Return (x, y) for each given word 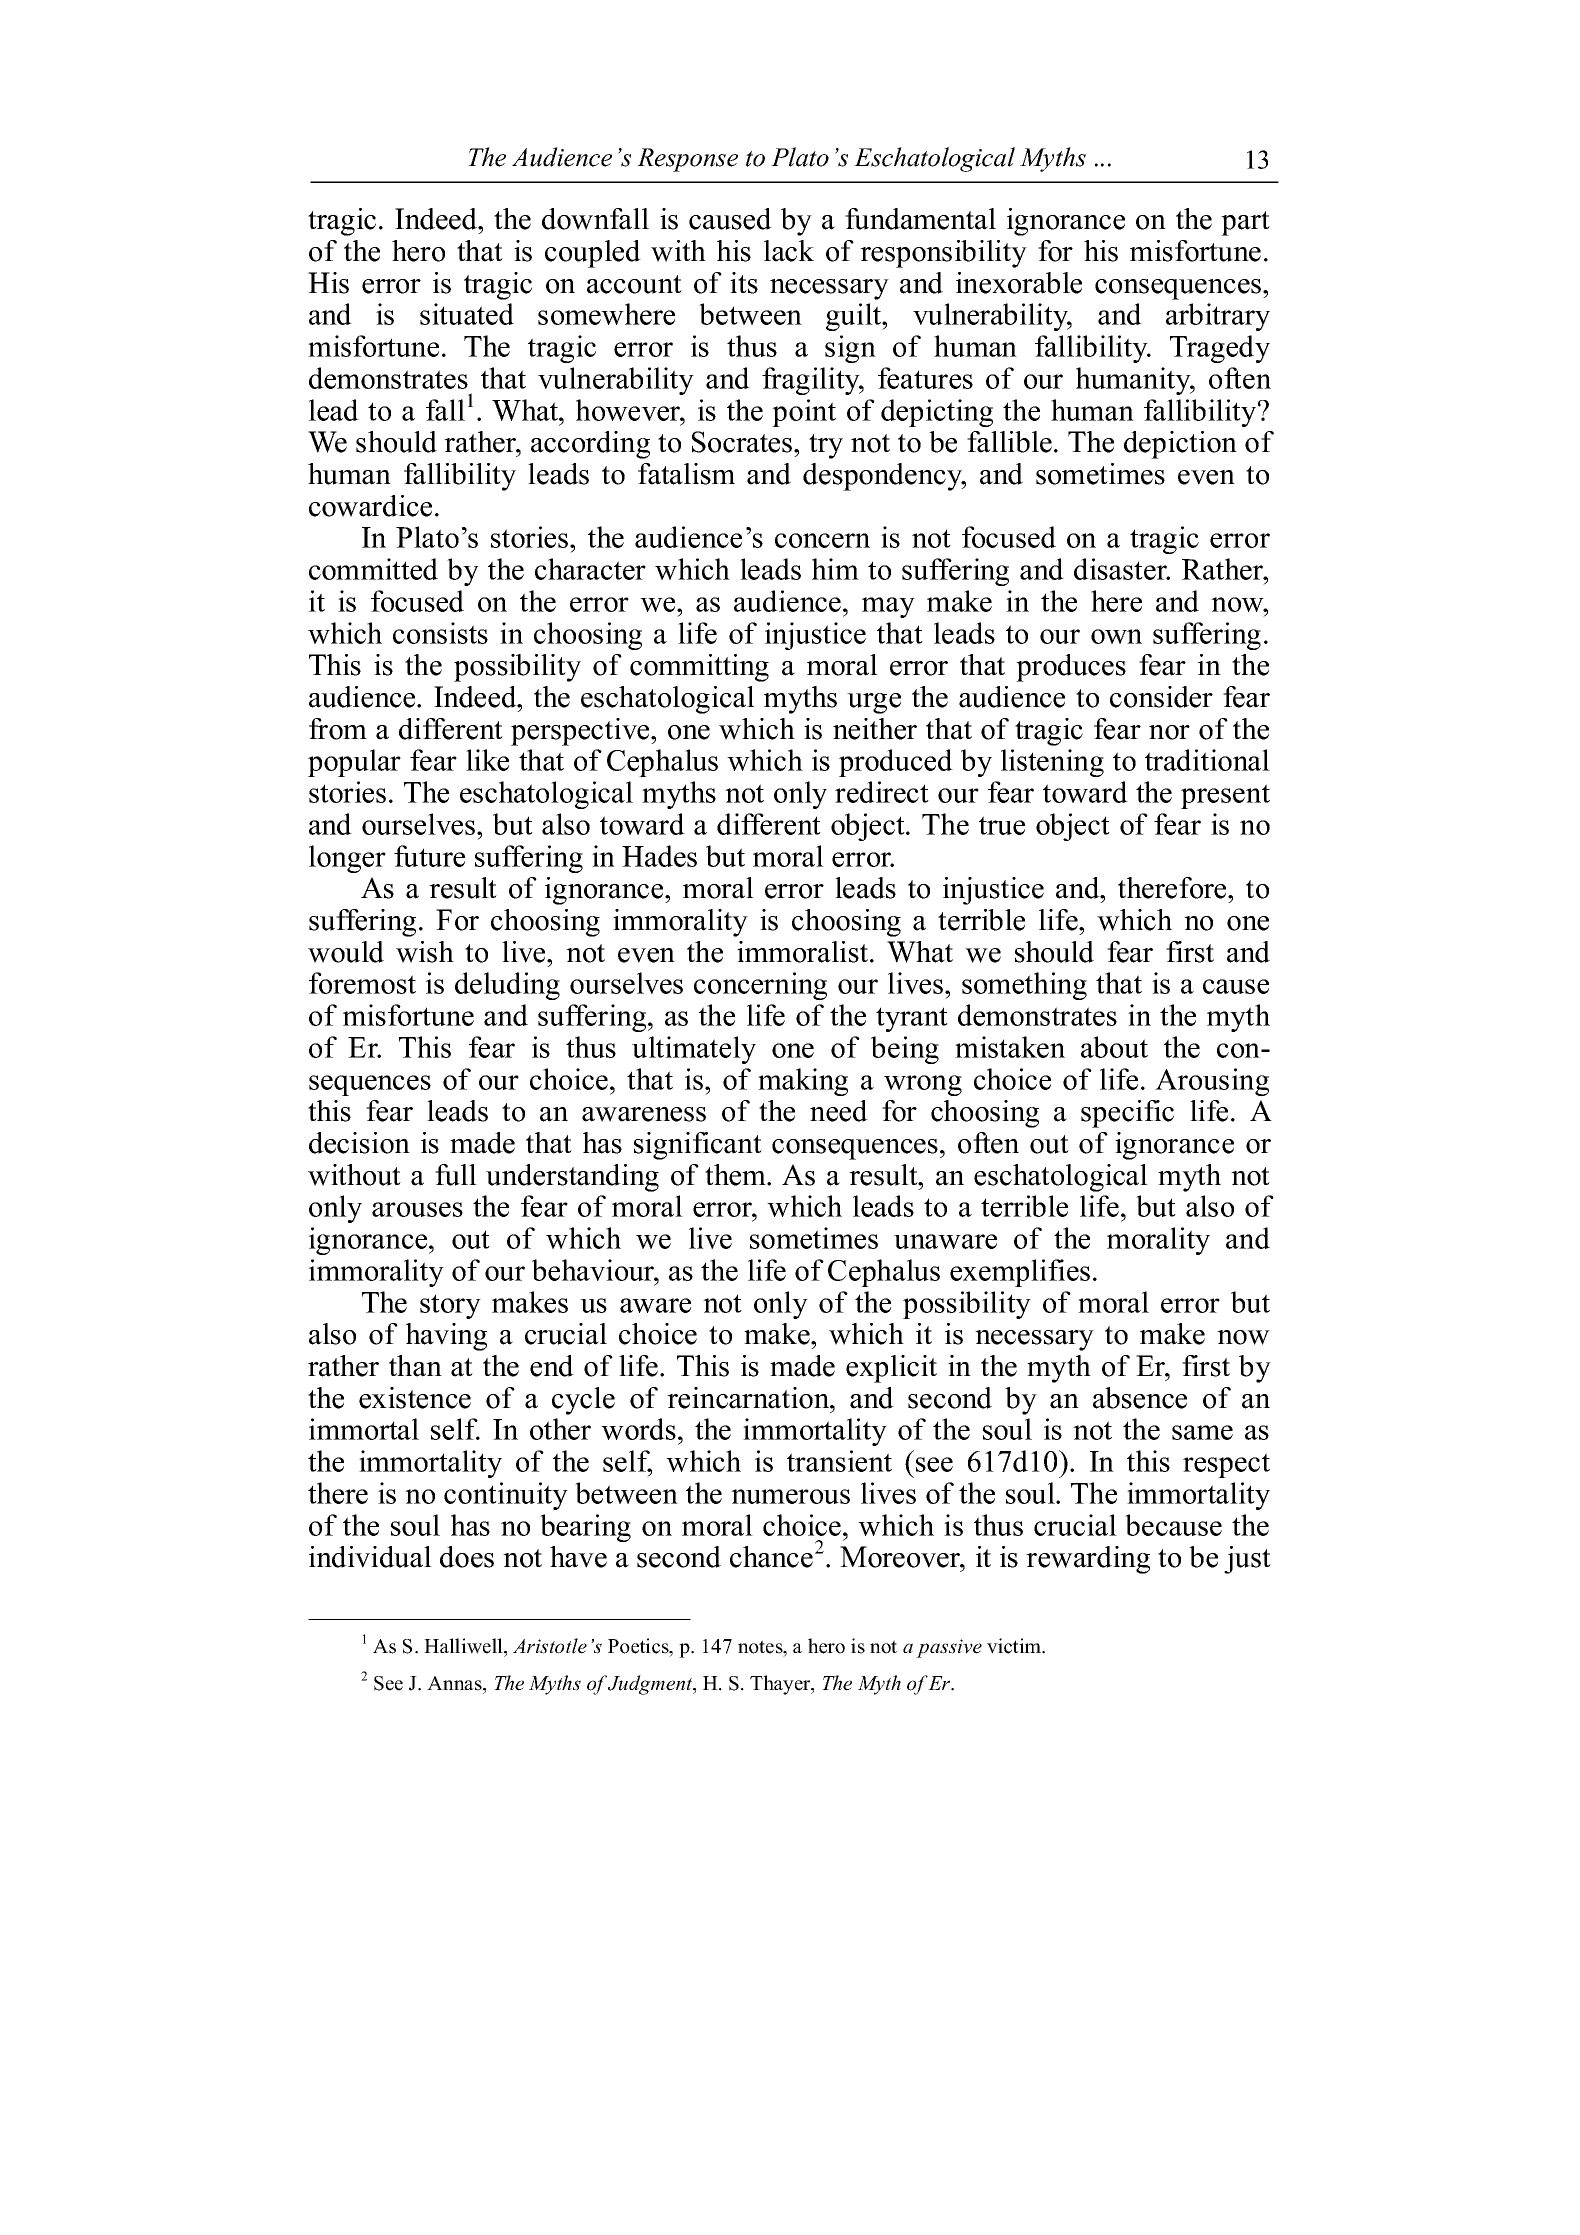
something (1024, 986)
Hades (659, 856)
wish (425, 952)
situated (467, 314)
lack (789, 251)
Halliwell (464, 1646)
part (1245, 223)
